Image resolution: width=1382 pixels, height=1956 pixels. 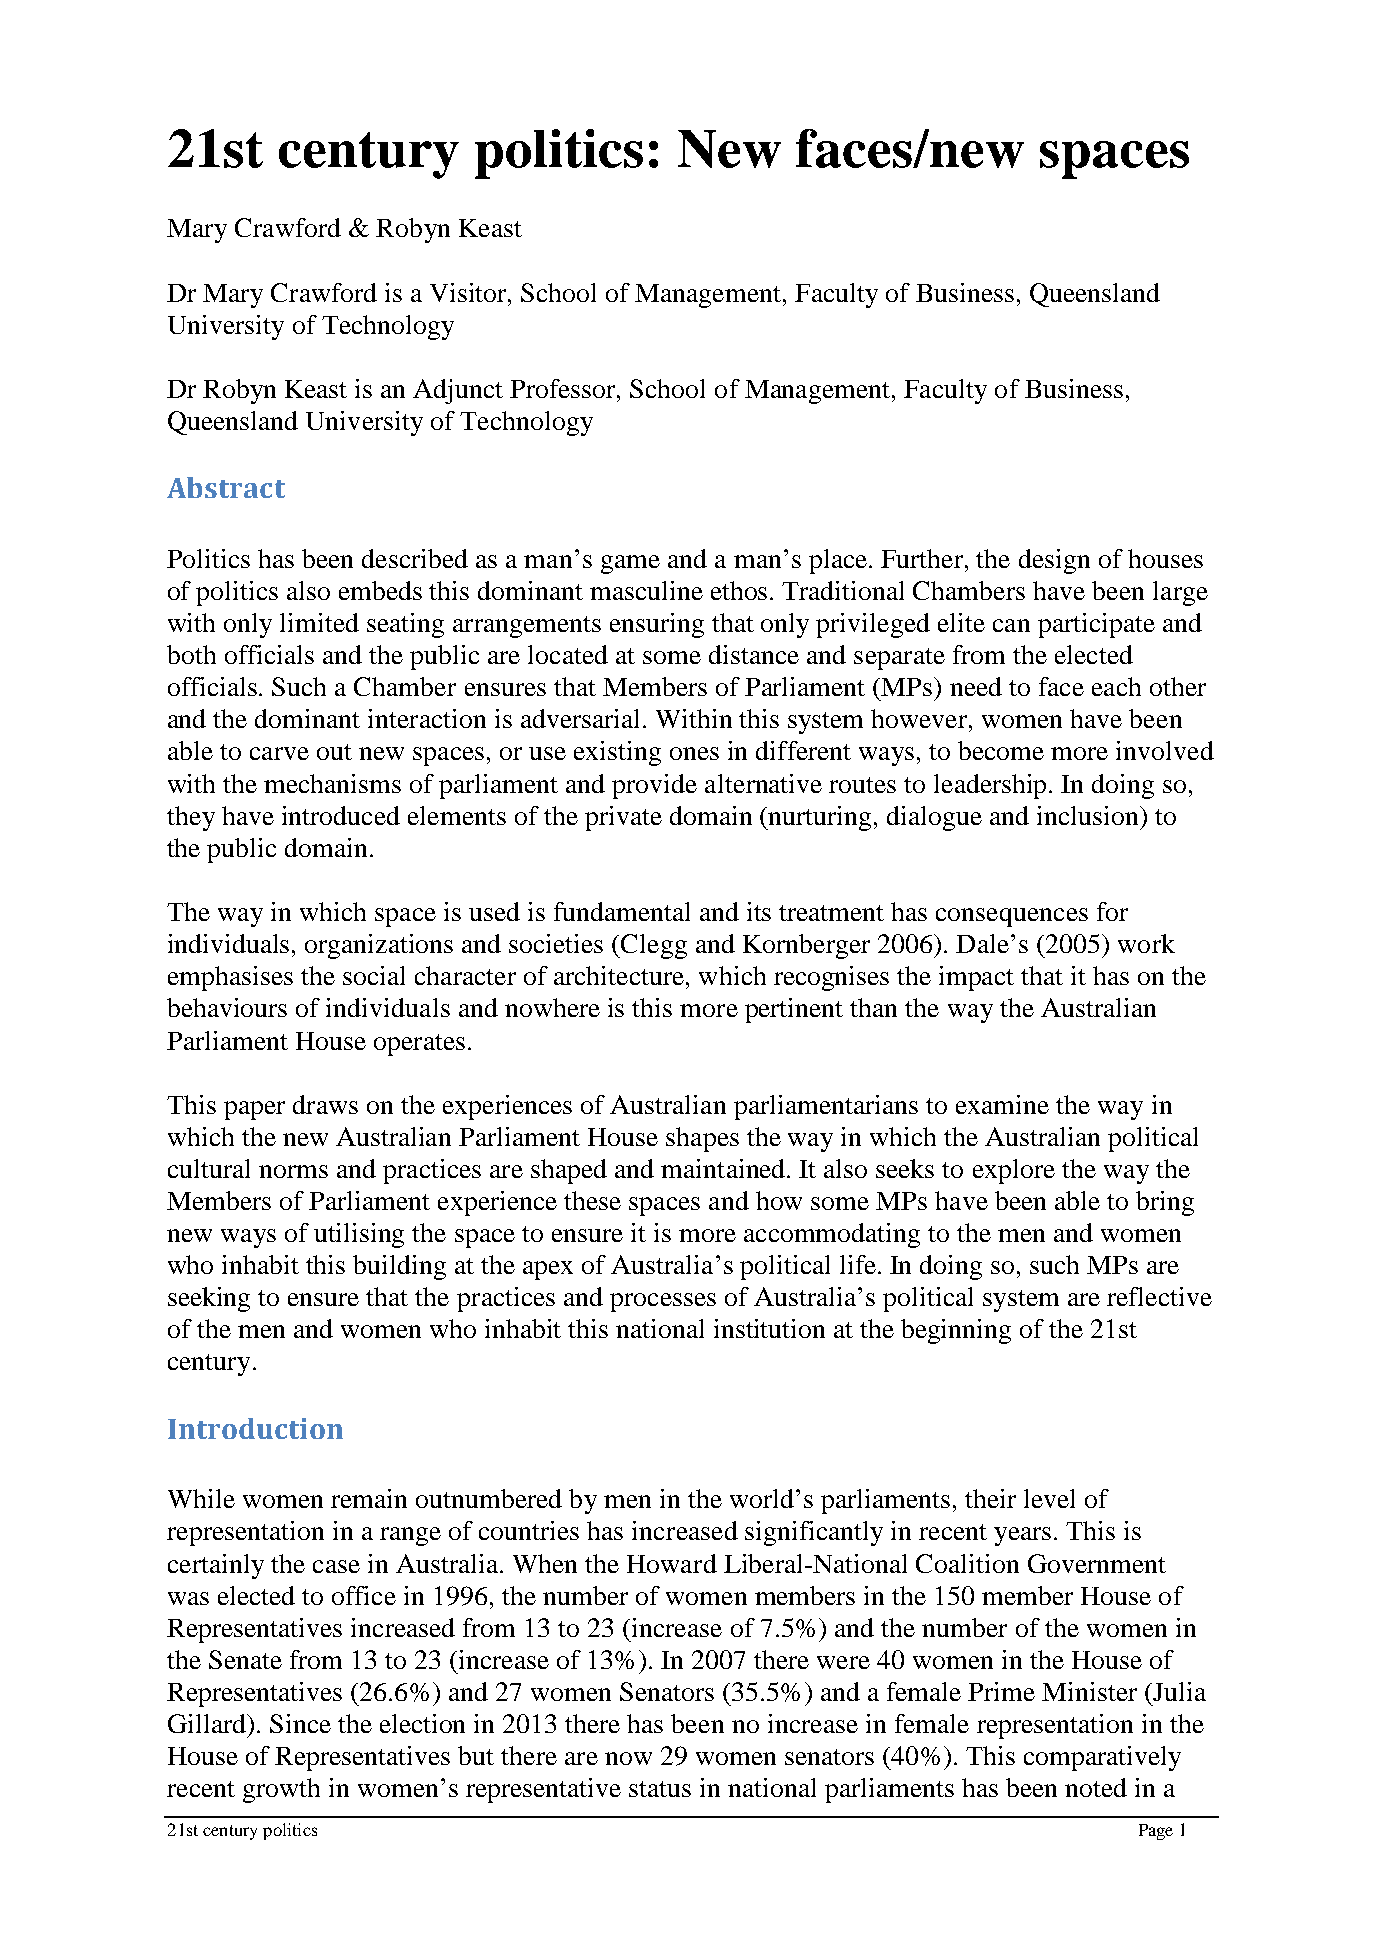 I want to click on design, so click(x=1054, y=561).
